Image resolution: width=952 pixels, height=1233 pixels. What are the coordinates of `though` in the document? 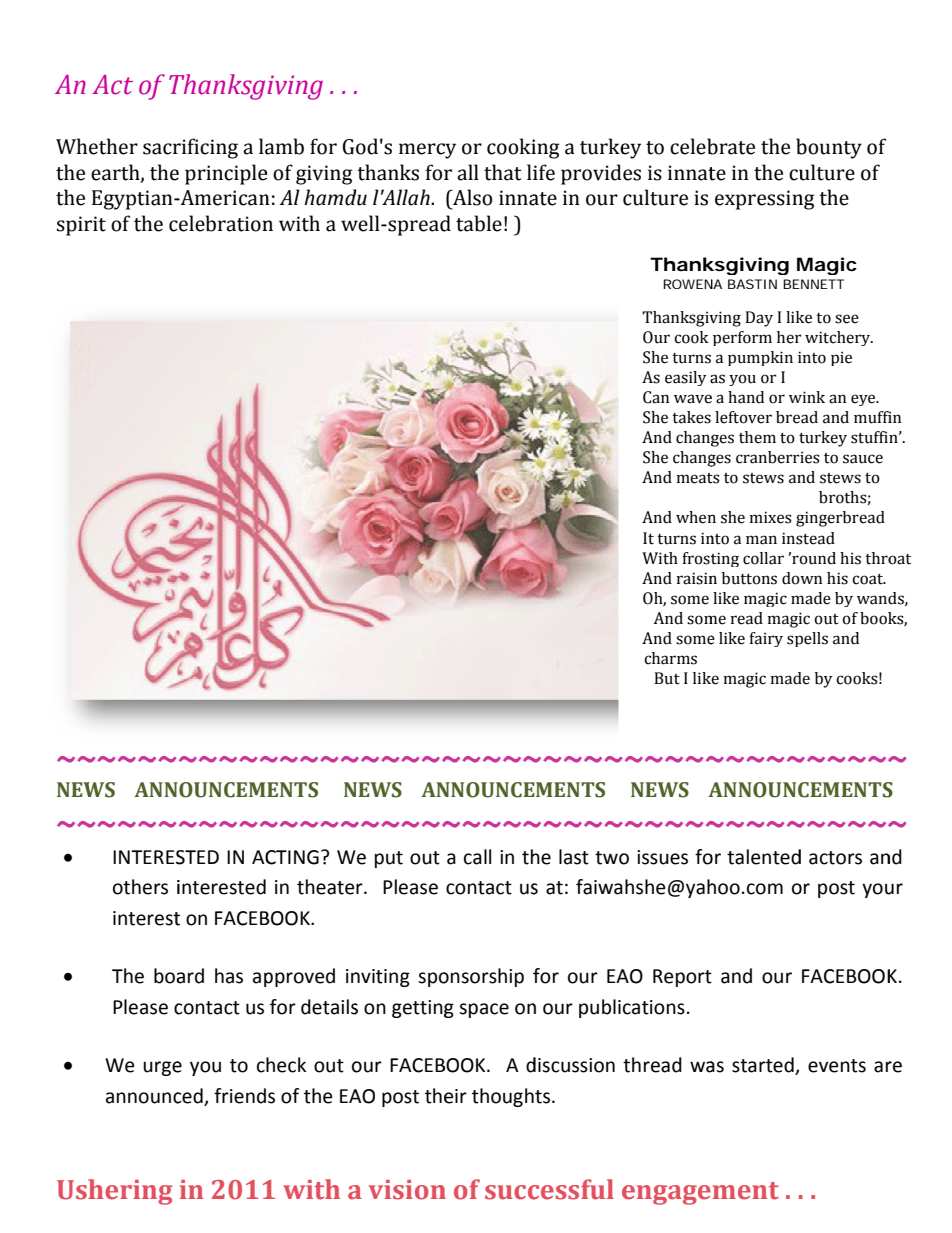 It's located at (503, 1097).
